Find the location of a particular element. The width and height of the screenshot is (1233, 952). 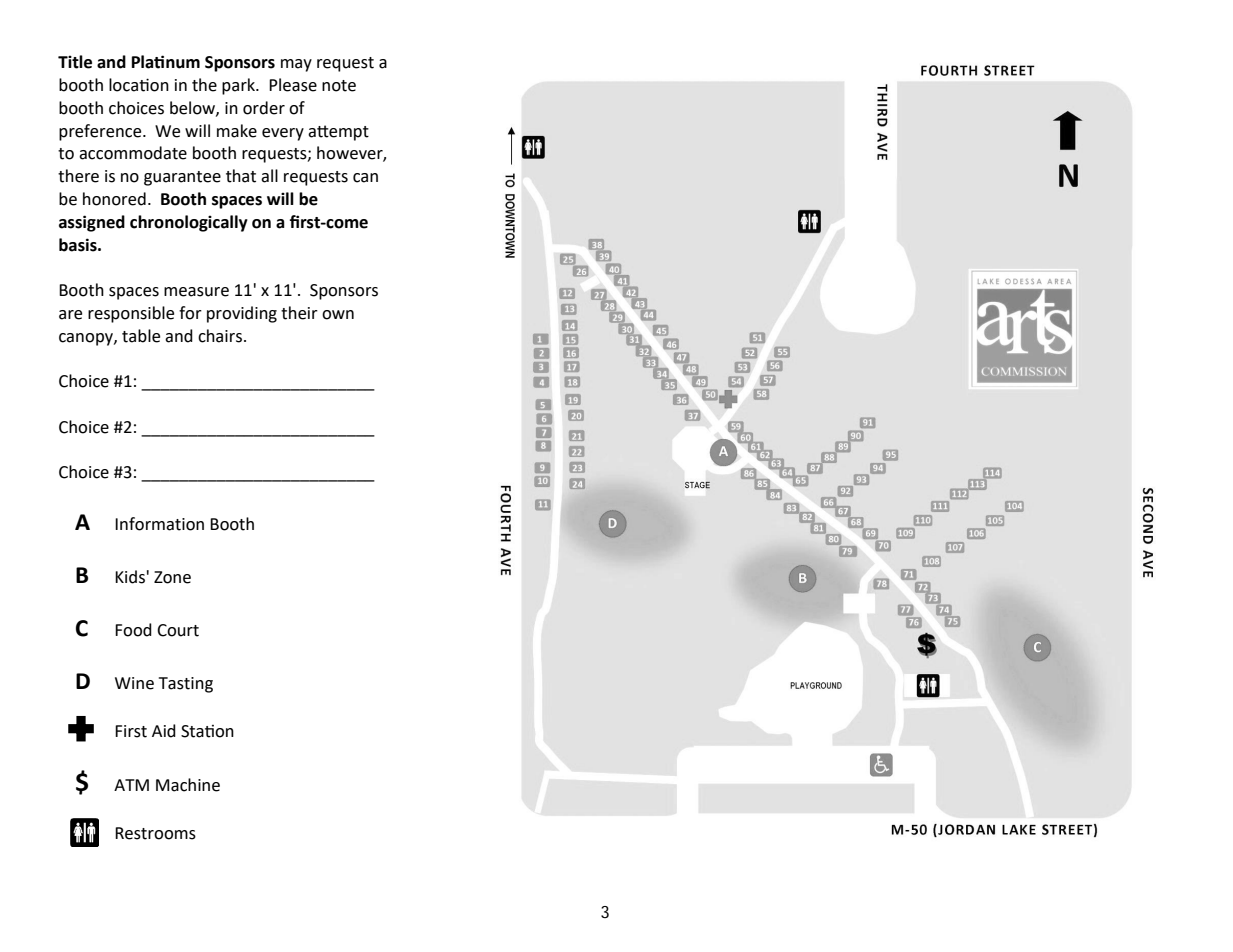

Please is located at coordinates (293, 85).
